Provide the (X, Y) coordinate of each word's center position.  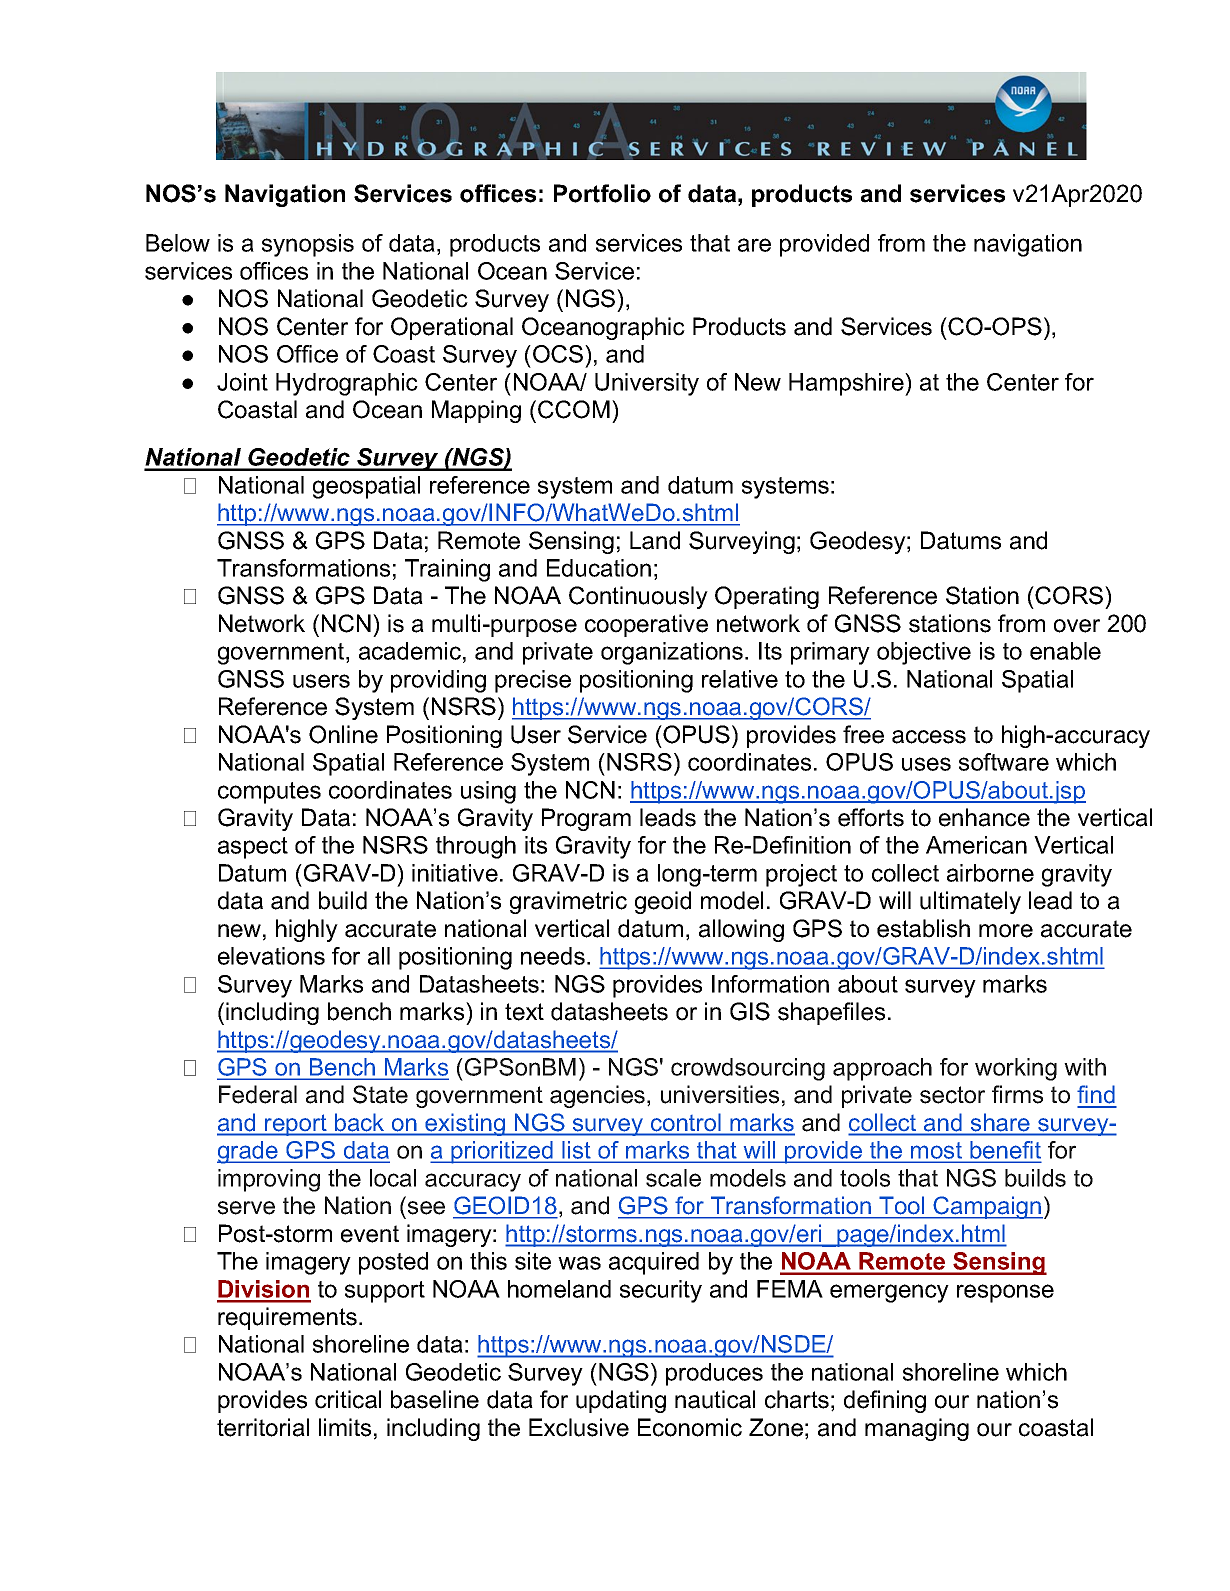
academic (410, 651)
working (1016, 1069)
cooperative (646, 625)
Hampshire (847, 384)
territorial (263, 1427)
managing (917, 1429)
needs (553, 956)
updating (621, 1401)
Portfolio (602, 193)
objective (924, 653)
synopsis (308, 245)
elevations (271, 956)
